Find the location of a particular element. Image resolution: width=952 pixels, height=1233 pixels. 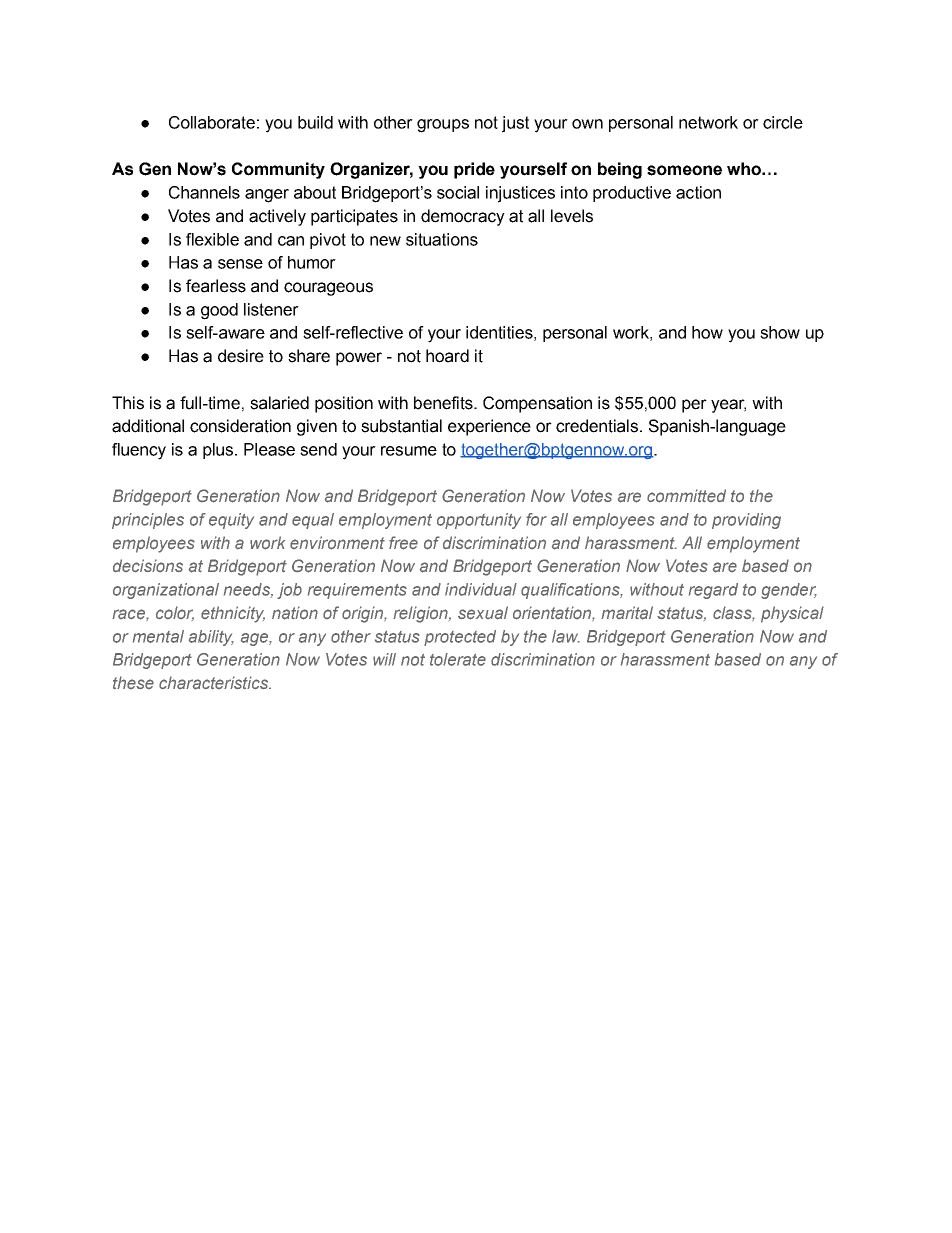

tolerate is located at coordinates (458, 659).
